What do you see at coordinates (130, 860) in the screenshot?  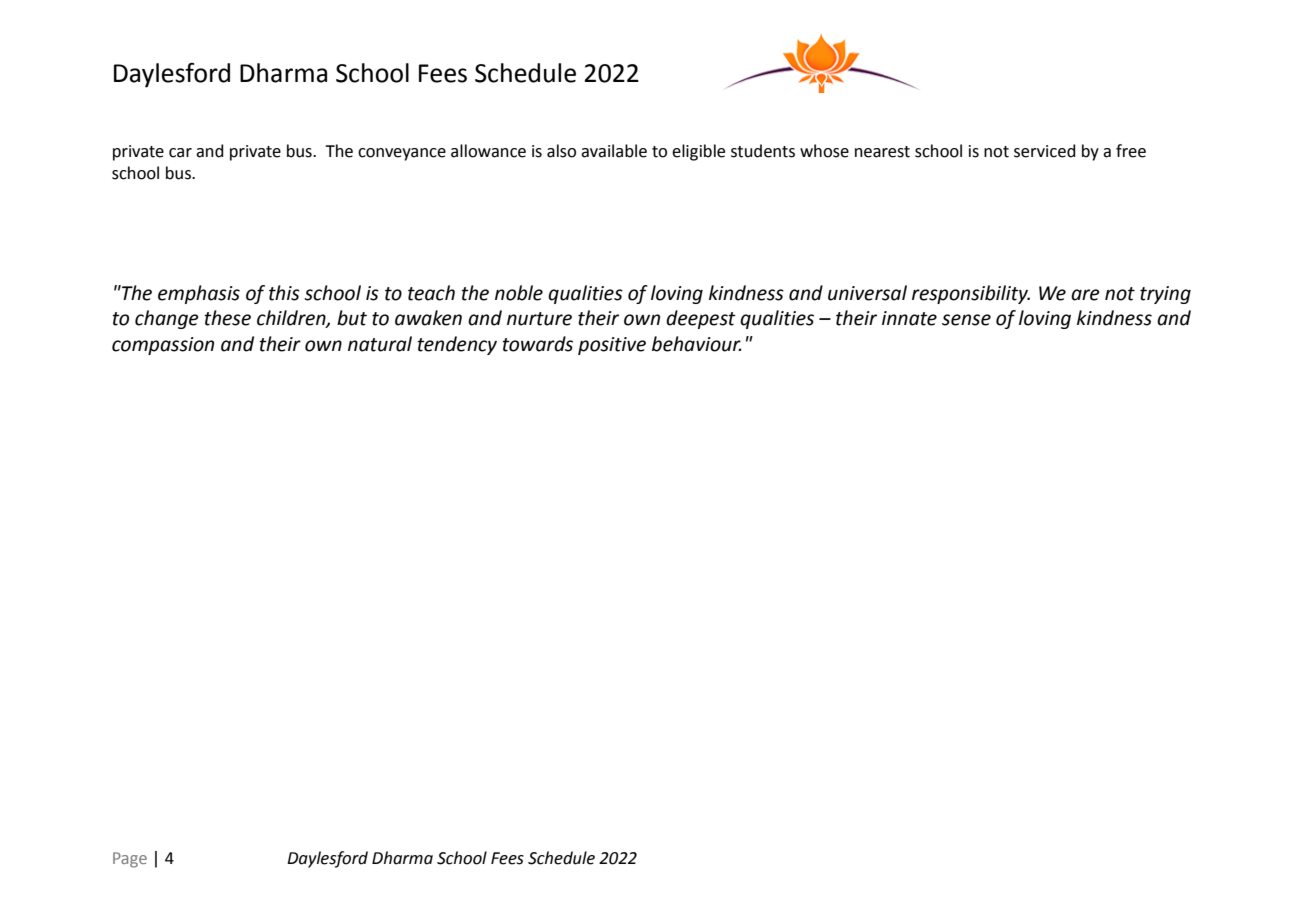 I see `Page` at bounding box center [130, 860].
